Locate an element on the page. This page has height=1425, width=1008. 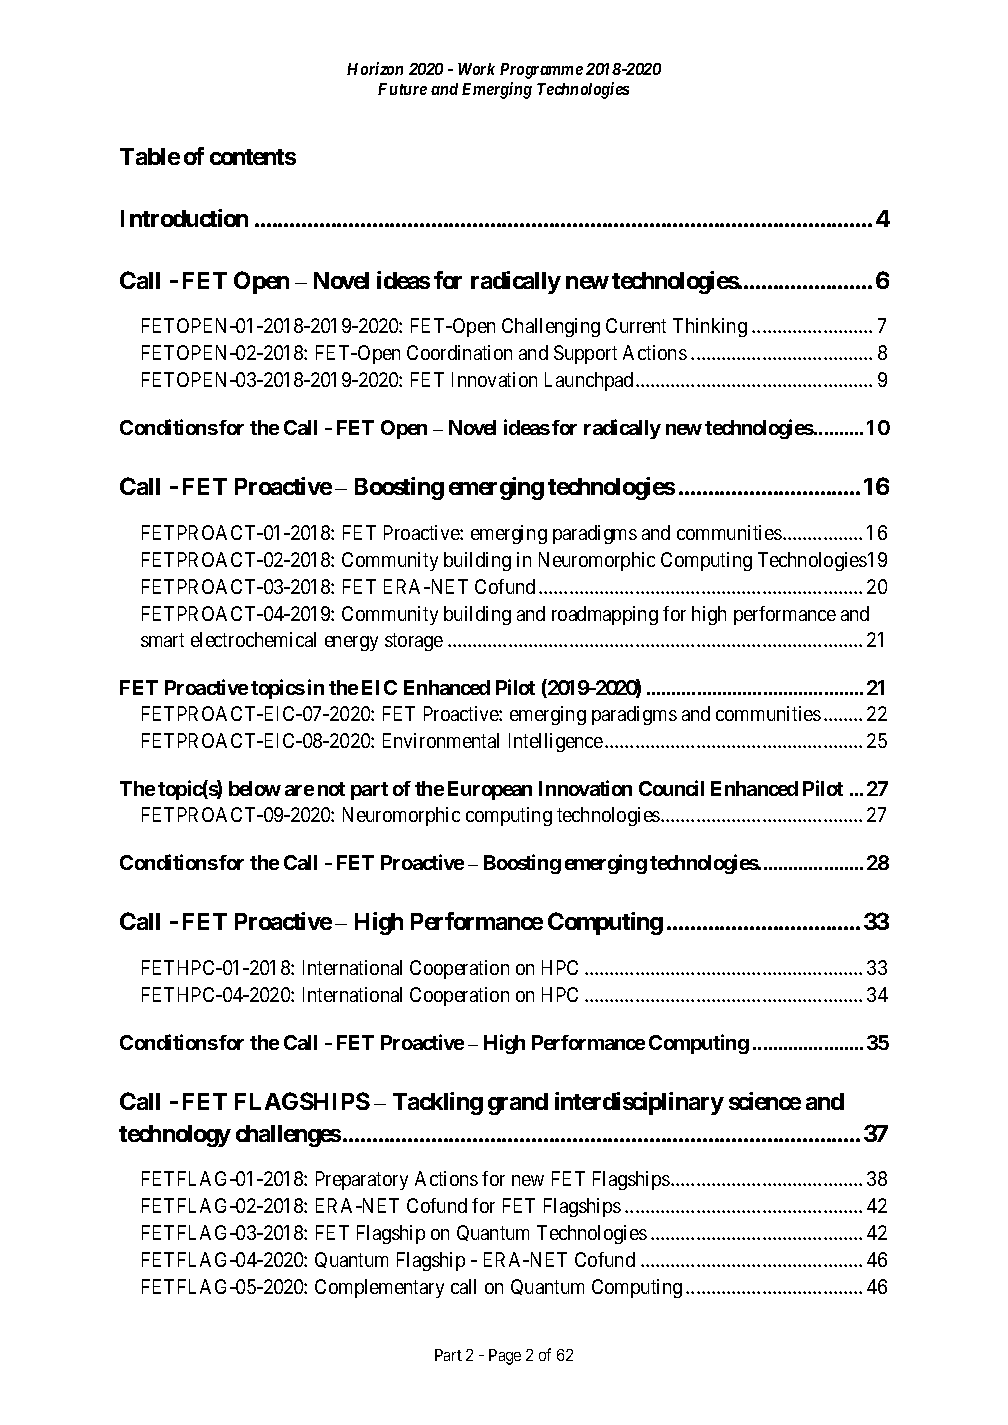
Programme is located at coordinates (541, 71).
